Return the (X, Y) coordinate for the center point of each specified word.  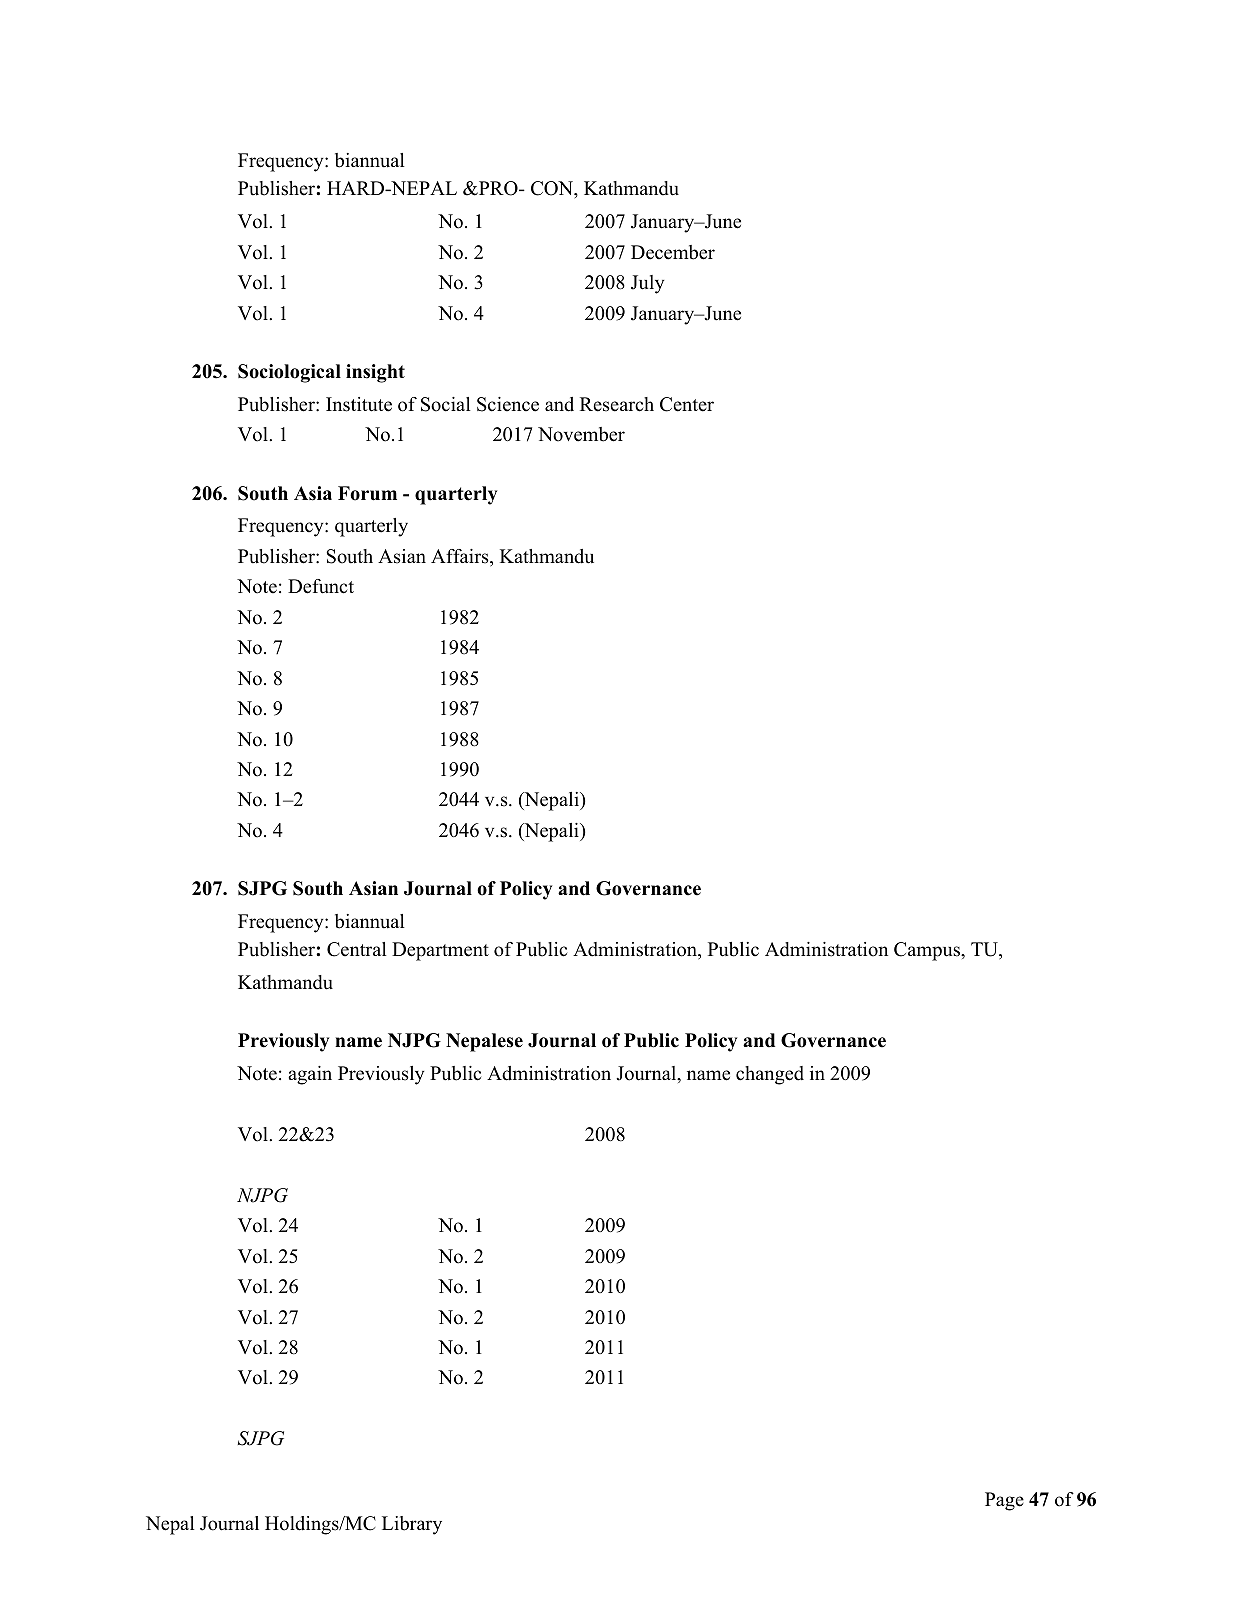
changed (770, 1075)
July (647, 284)
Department (440, 951)
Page (1004, 1501)
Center (687, 404)
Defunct (321, 586)
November (581, 434)
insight (375, 373)
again (310, 1075)
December (673, 252)
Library (412, 1525)
